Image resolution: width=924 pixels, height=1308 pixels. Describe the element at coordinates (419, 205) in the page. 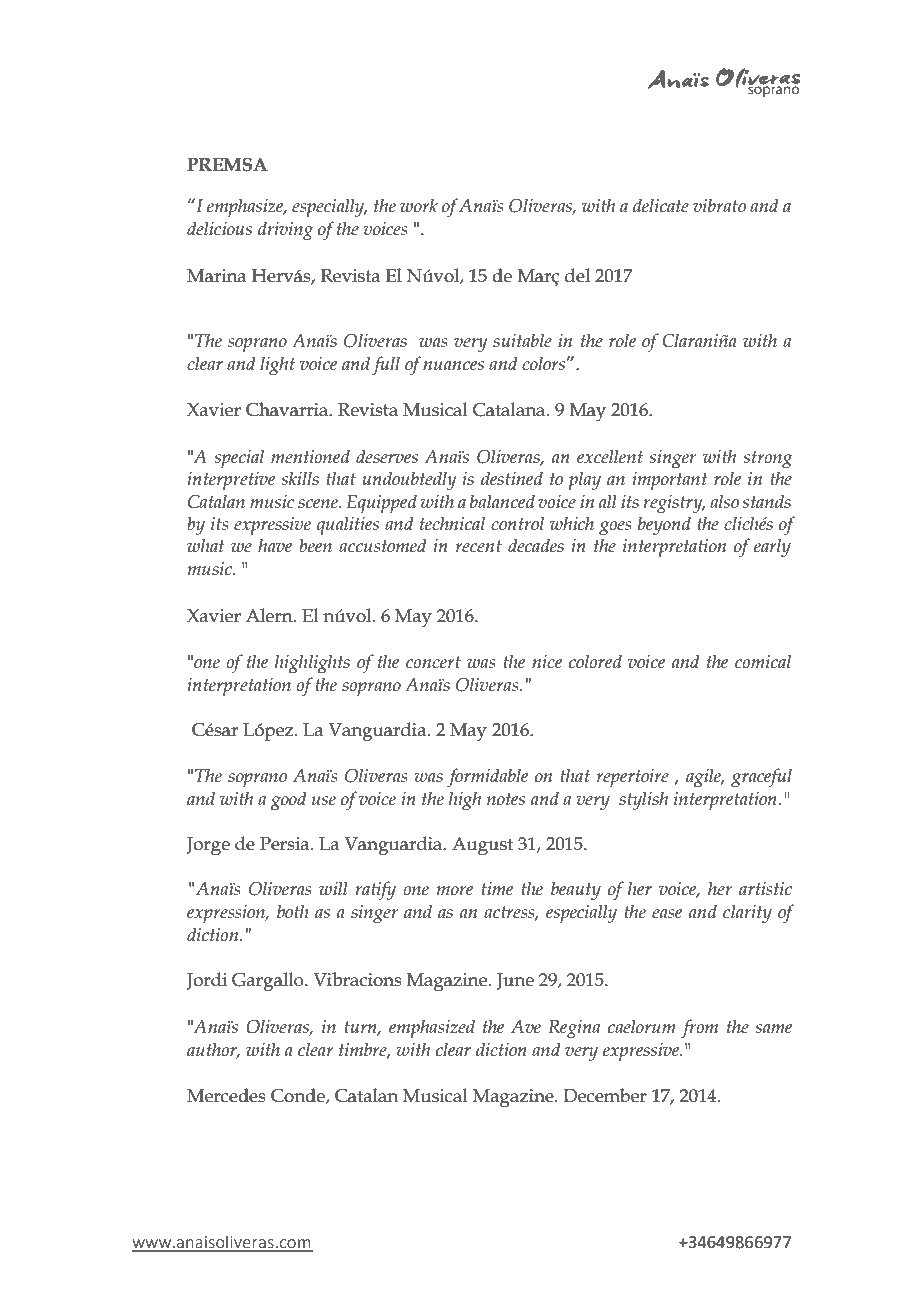

I see `work` at that location.
